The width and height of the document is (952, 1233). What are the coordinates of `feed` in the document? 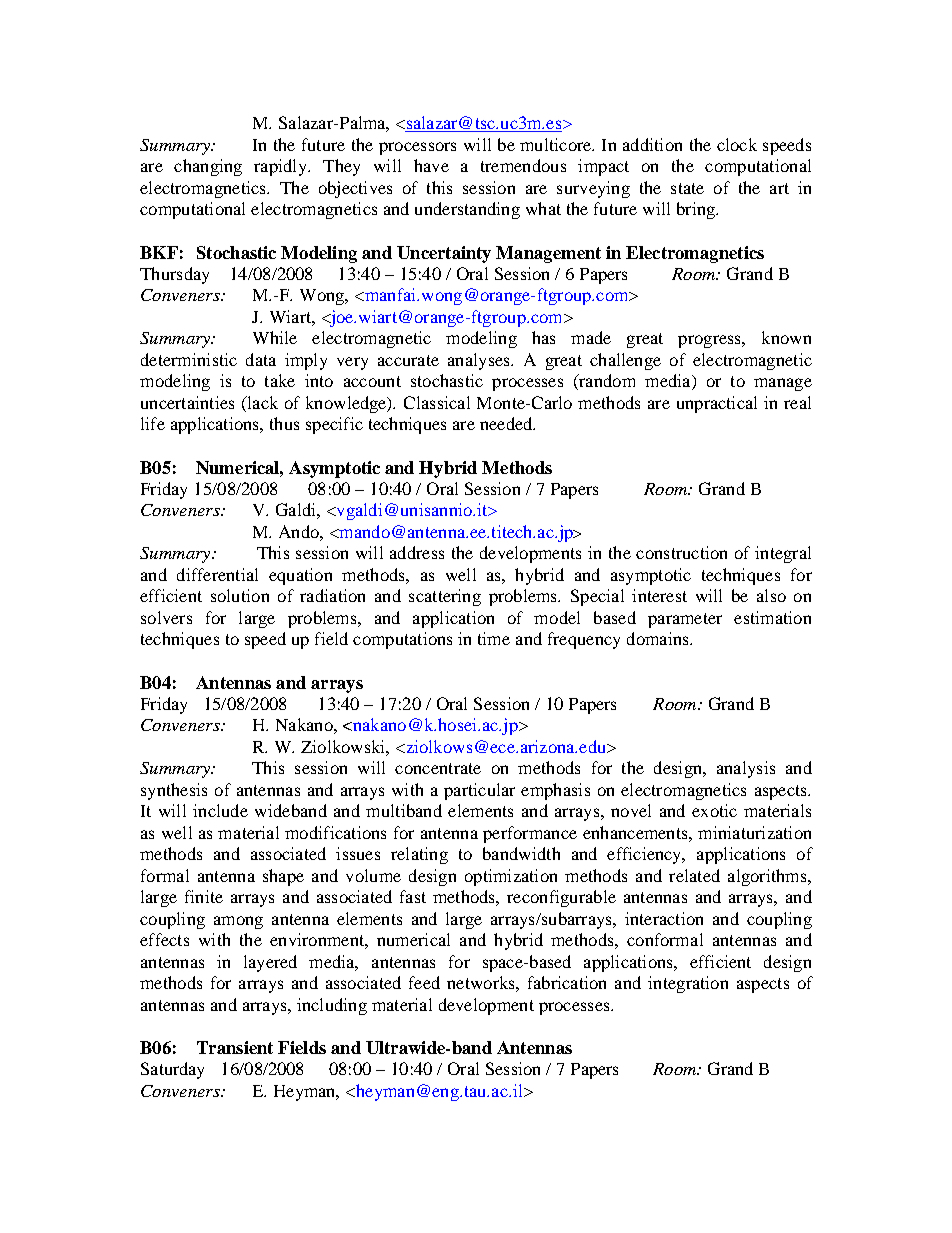 It's located at (424, 982).
